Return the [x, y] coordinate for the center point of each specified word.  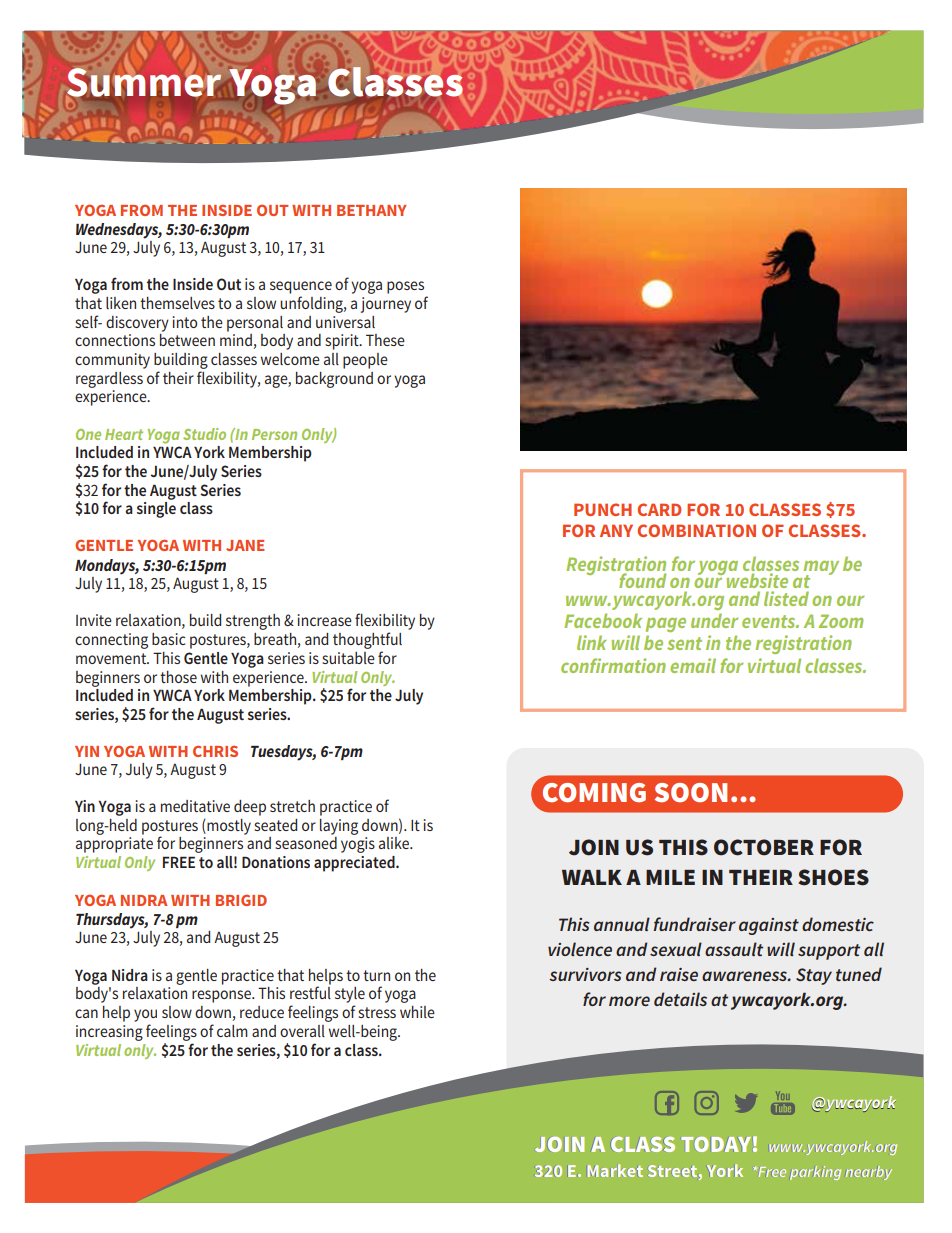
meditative [195, 806]
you [145, 1015]
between [187, 340]
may [821, 569]
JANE [245, 545]
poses [405, 287]
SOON [690, 793]
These [385, 340]
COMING [594, 793]
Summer [143, 81]
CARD [659, 509]
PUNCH [603, 509]
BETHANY [371, 210]
